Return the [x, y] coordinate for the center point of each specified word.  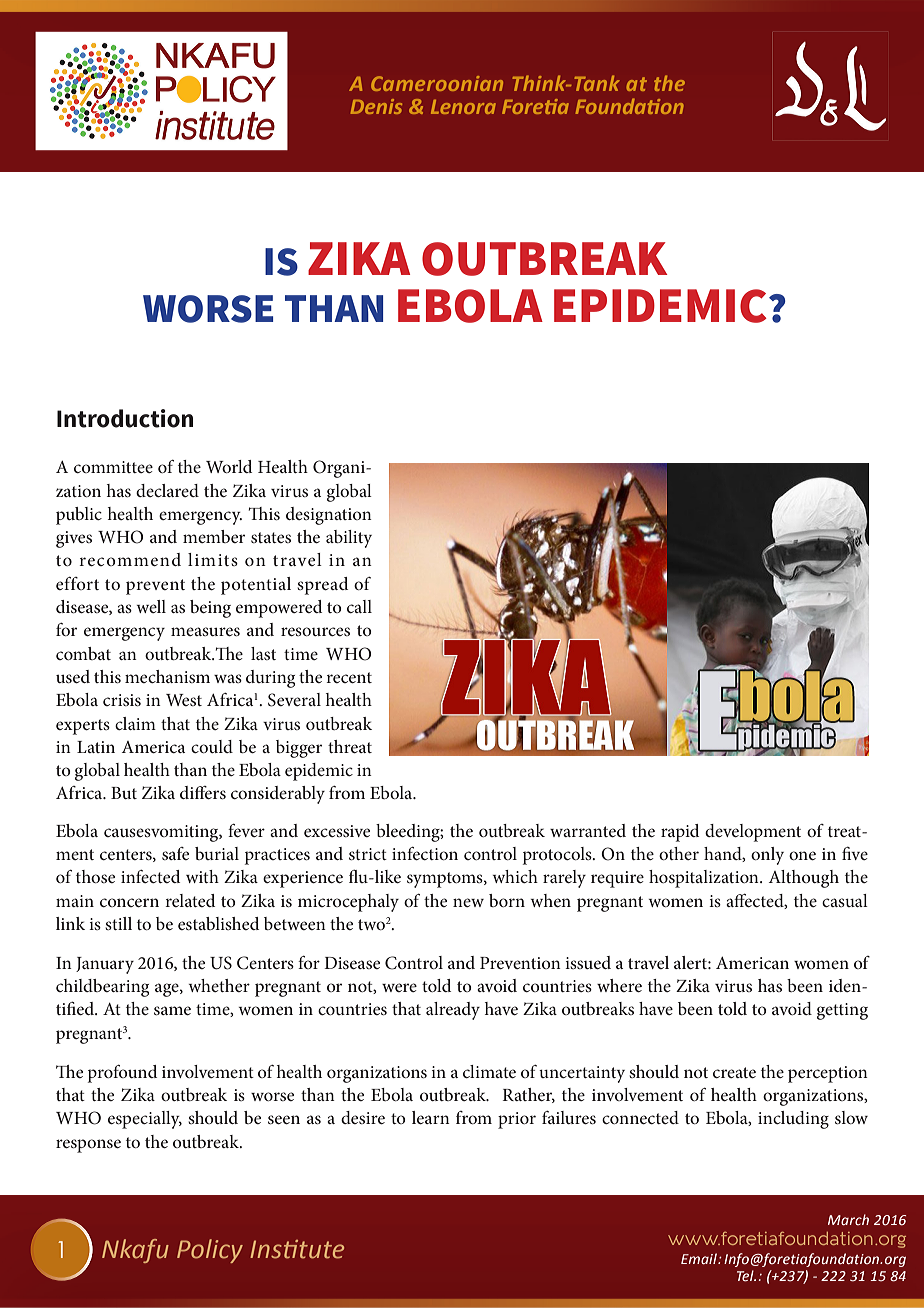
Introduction [125, 418]
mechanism [167, 676]
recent [349, 677]
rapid [680, 833]
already [453, 1011]
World [229, 466]
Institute [297, 1249]
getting [842, 1011]
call [359, 606]
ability [349, 539]
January [105, 965]
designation [329, 516]
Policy [210, 1251]
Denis [376, 106]
